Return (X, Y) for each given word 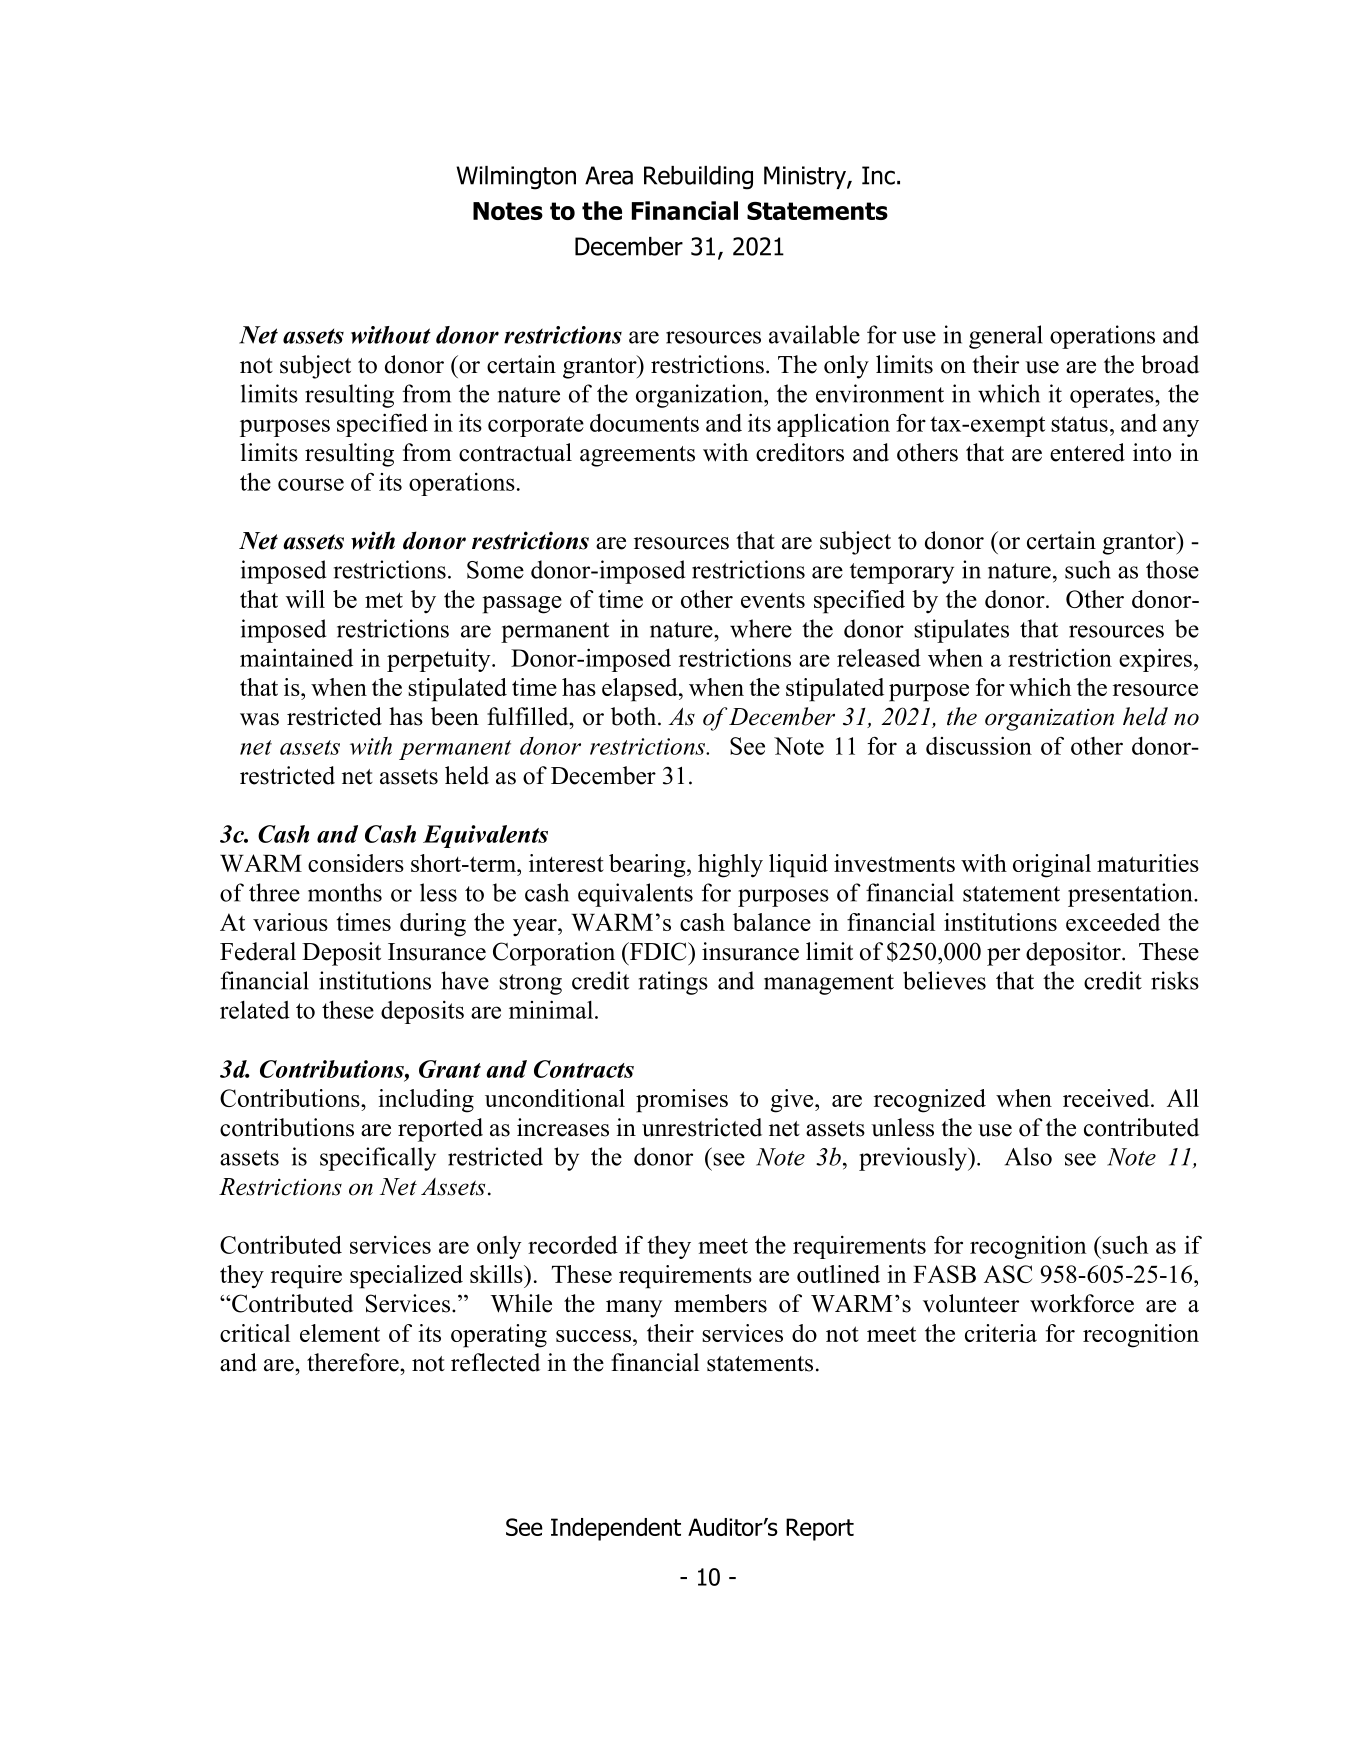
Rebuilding (698, 178)
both (635, 716)
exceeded (1113, 922)
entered (1087, 452)
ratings (673, 983)
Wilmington (516, 178)
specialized (406, 1277)
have (465, 980)
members (720, 1303)
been (455, 716)
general (1006, 337)
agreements (637, 456)
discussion (979, 745)
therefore (354, 1362)
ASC (1008, 1274)
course (311, 484)
